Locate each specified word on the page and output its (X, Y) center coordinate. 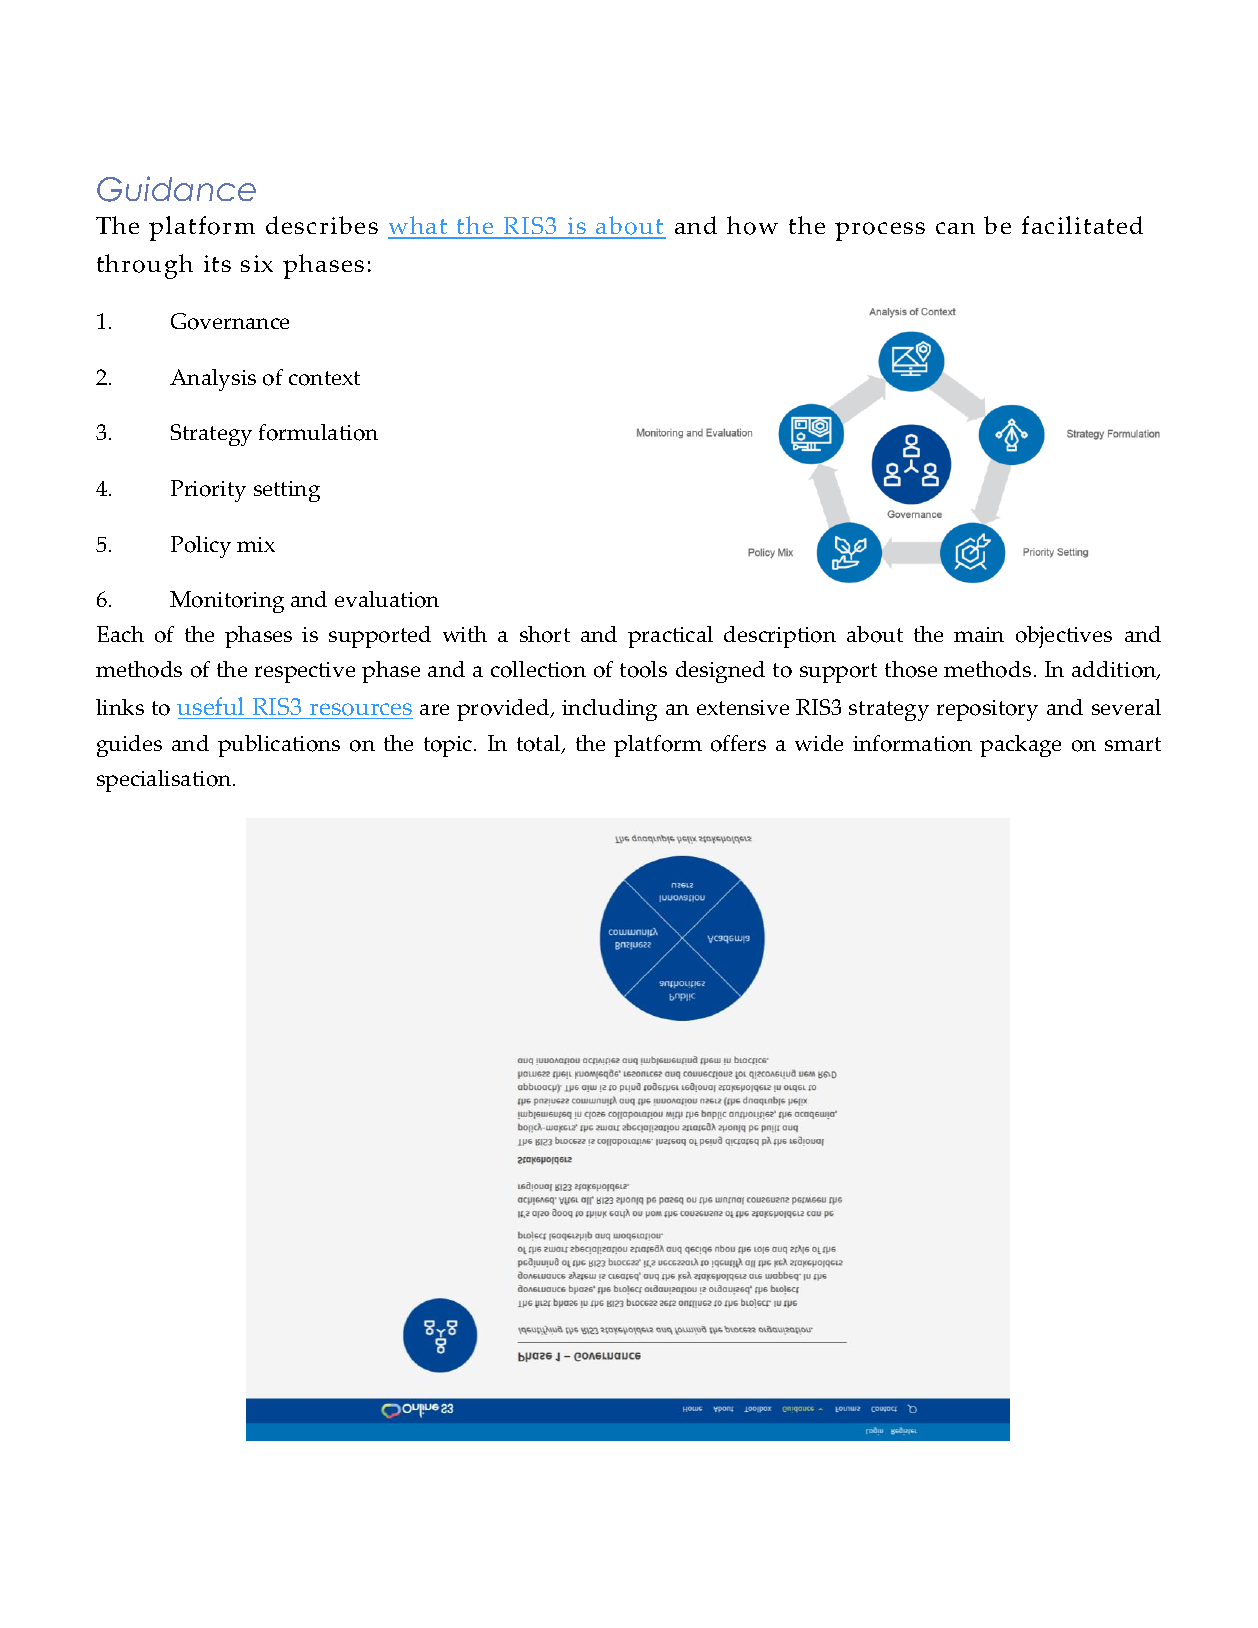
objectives (1064, 637)
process (880, 231)
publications (279, 746)
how (752, 225)
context (324, 378)
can (955, 228)
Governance (230, 321)
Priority (208, 491)
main (979, 634)
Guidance (176, 189)
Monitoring (227, 602)
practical (670, 637)
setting (287, 491)
